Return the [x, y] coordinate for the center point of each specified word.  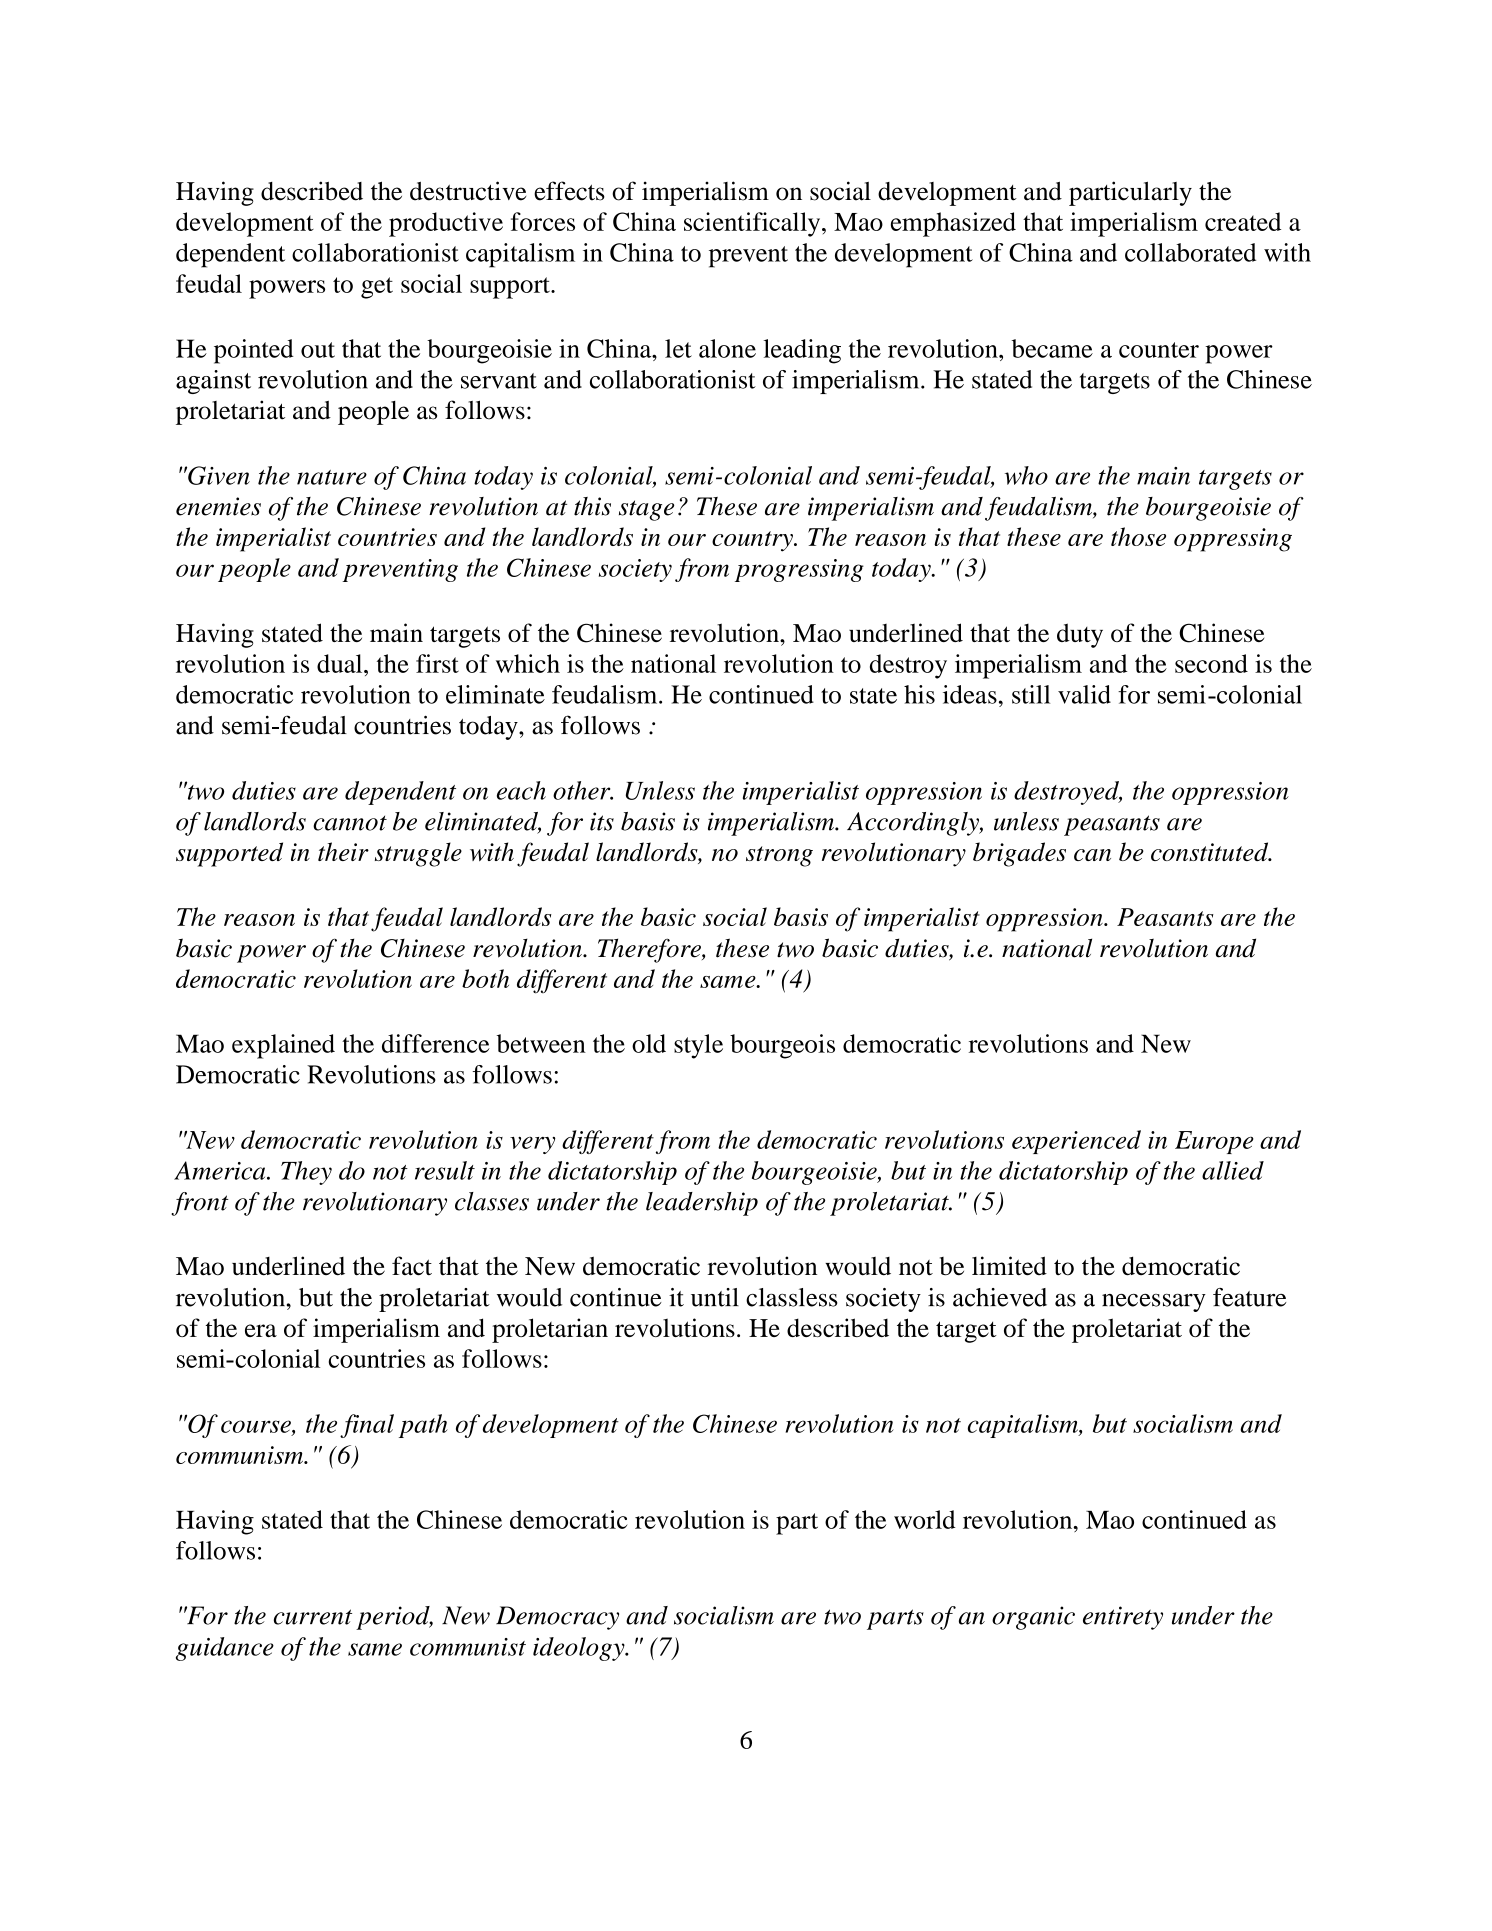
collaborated [1190, 252]
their [343, 851]
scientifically [753, 224]
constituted [1211, 851]
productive [446, 224]
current [313, 1617]
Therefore [650, 950]
